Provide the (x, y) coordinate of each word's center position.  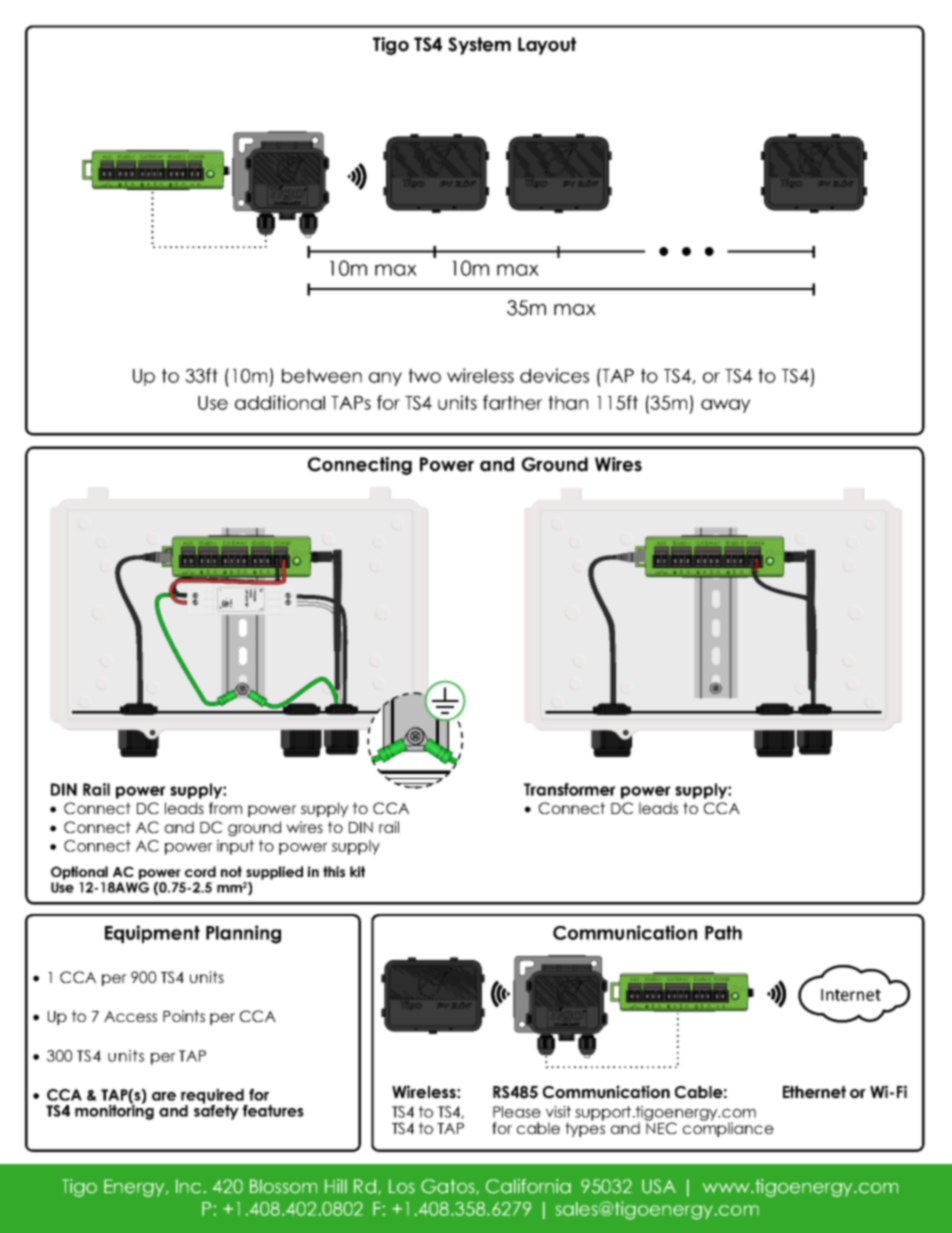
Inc (188, 1186)
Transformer (570, 789)
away (725, 406)
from (225, 808)
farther (513, 402)
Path (723, 933)
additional (280, 402)
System (479, 46)
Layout (547, 46)
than (568, 403)
